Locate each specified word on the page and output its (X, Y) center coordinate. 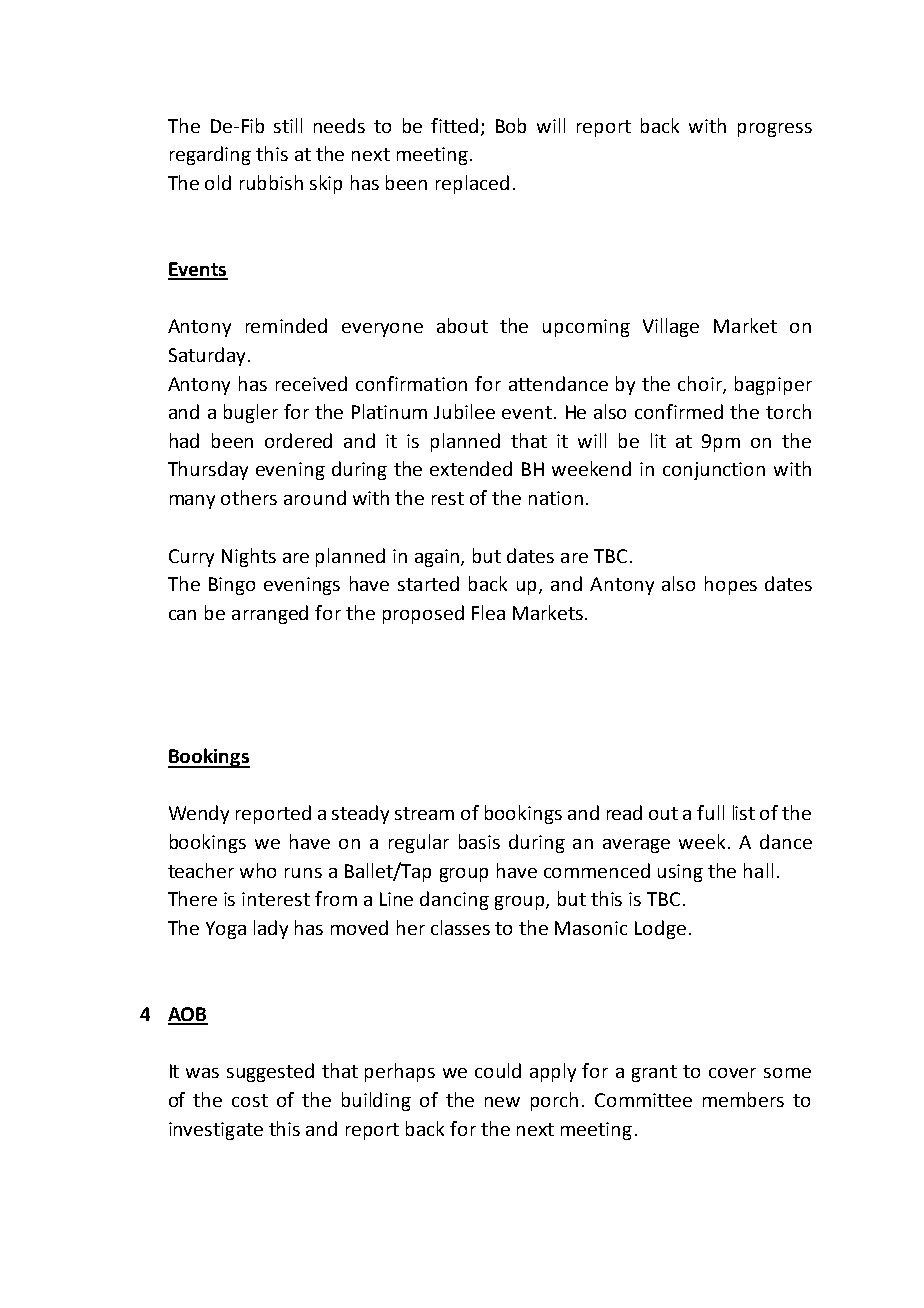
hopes (731, 585)
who (258, 870)
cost (250, 1100)
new (502, 1102)
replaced (472, 184)
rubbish (271, 182)
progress (775, 130)
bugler (251, 413)
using (680, 873)
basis (479, 841)
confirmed (679, 411)
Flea (488, 612)
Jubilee (464, 411)
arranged (270, 614)
